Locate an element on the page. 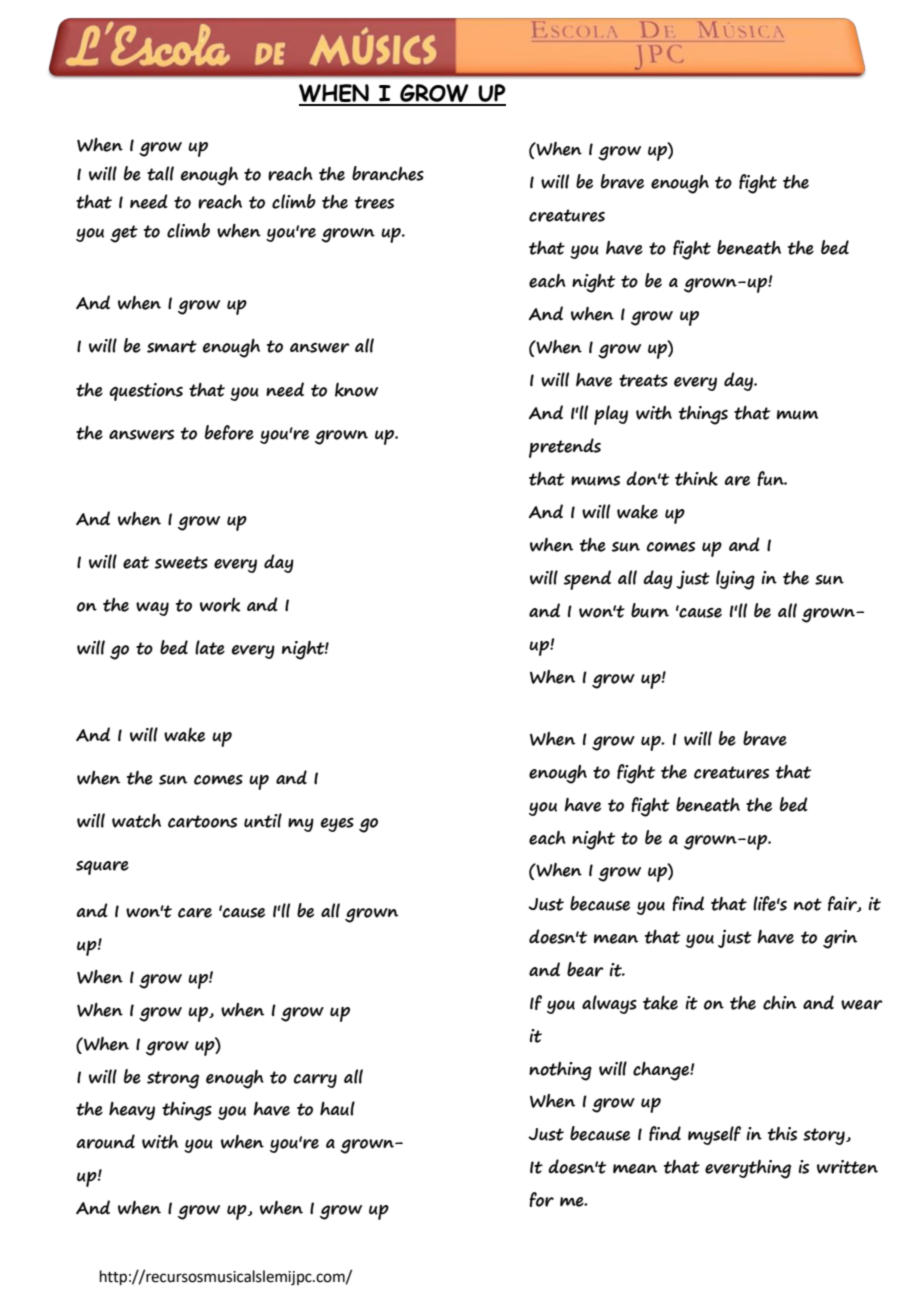 The height and width of the page is (1307, 924). branches is located at coordinates (388, 173).
